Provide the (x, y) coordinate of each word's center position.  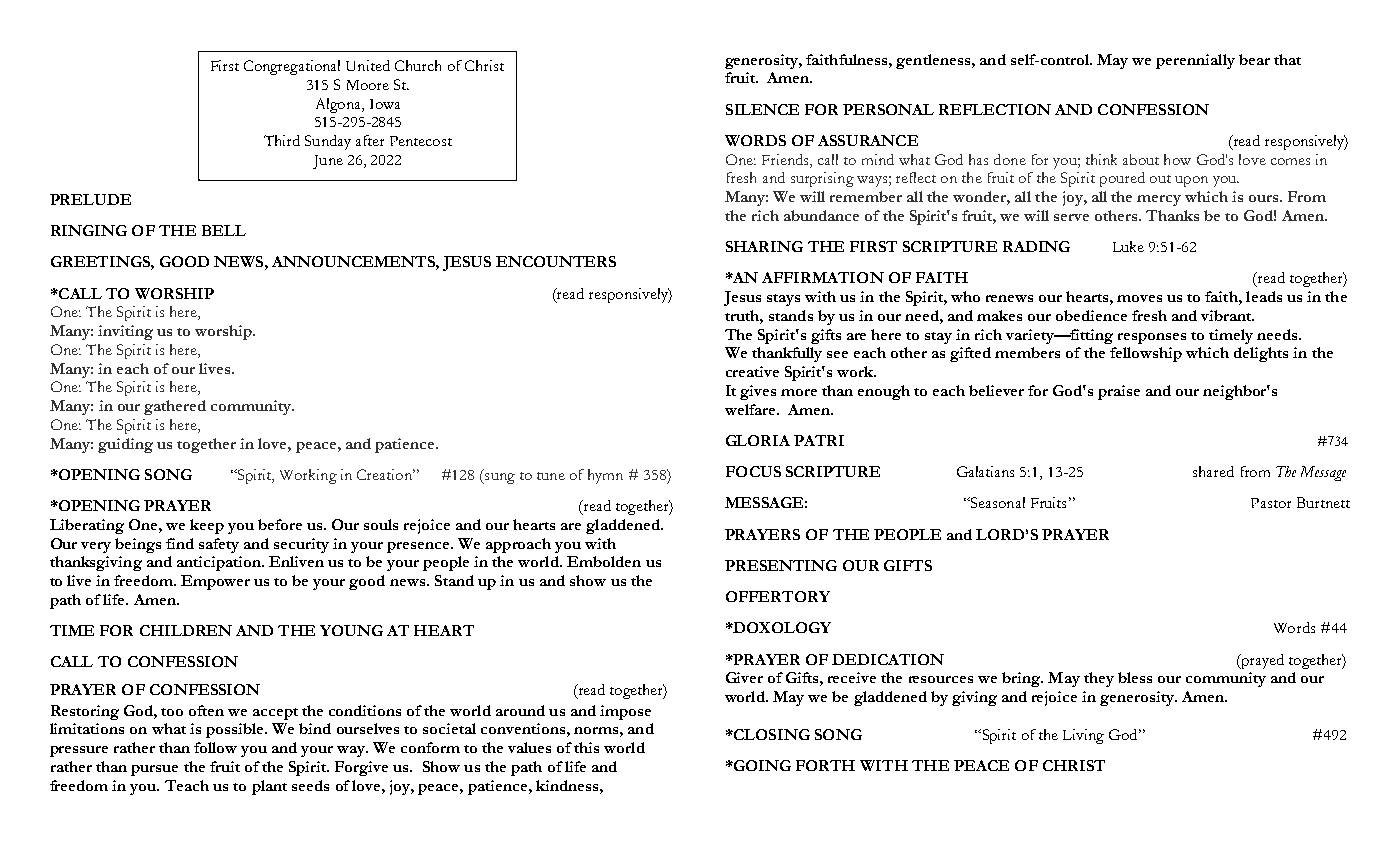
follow (215, 747)
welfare (751, 409)
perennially (1195, 61)
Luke (1128, 246)
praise (1119, 392)
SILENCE (762, 109)
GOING (761, 765)
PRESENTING (781, 565)
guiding (125, 445)
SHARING (764, 246)
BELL (224, 230)
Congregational (292, 67)
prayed (1261, 661)
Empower (215, 582)
